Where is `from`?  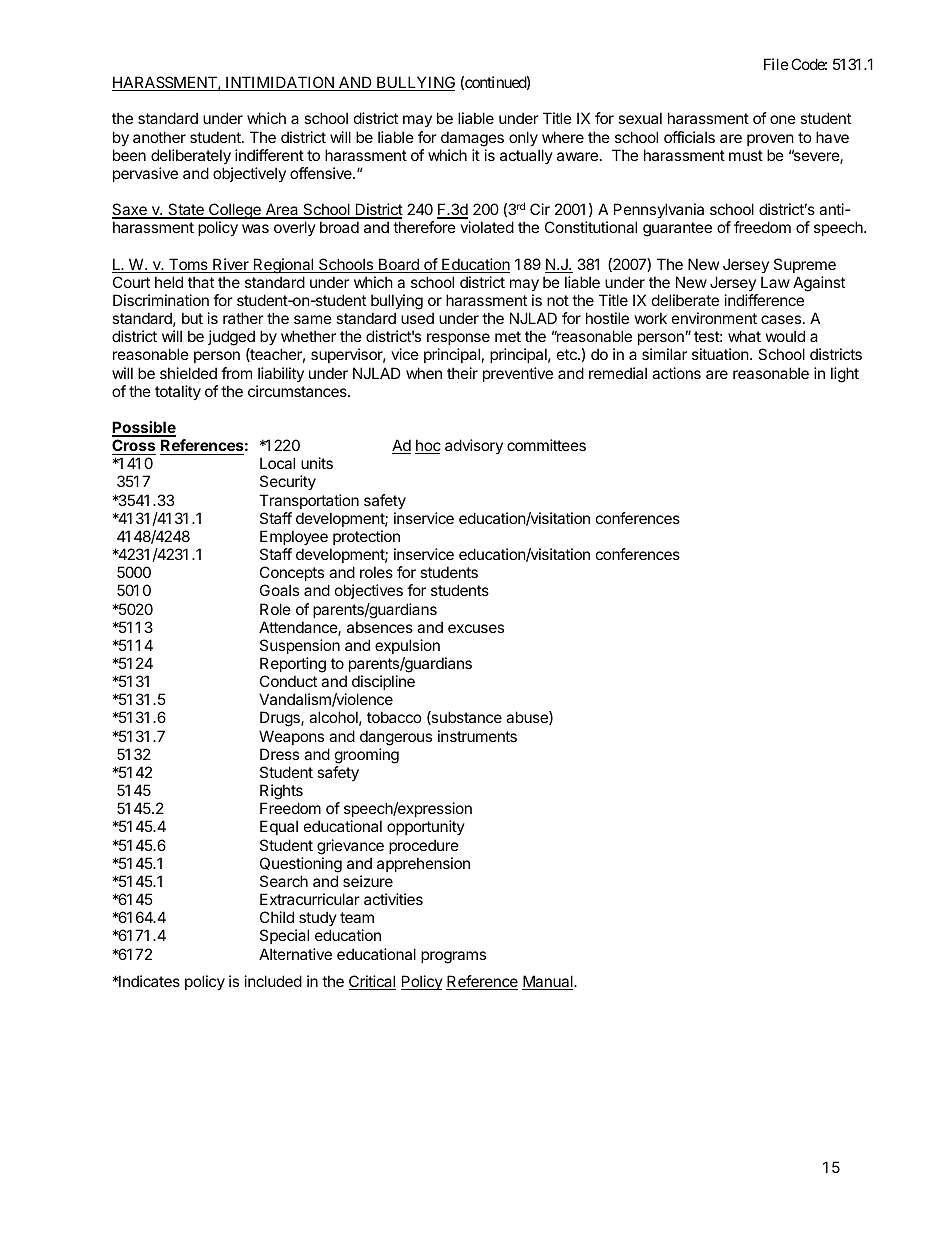 from is located at coordinates (236, 373).
